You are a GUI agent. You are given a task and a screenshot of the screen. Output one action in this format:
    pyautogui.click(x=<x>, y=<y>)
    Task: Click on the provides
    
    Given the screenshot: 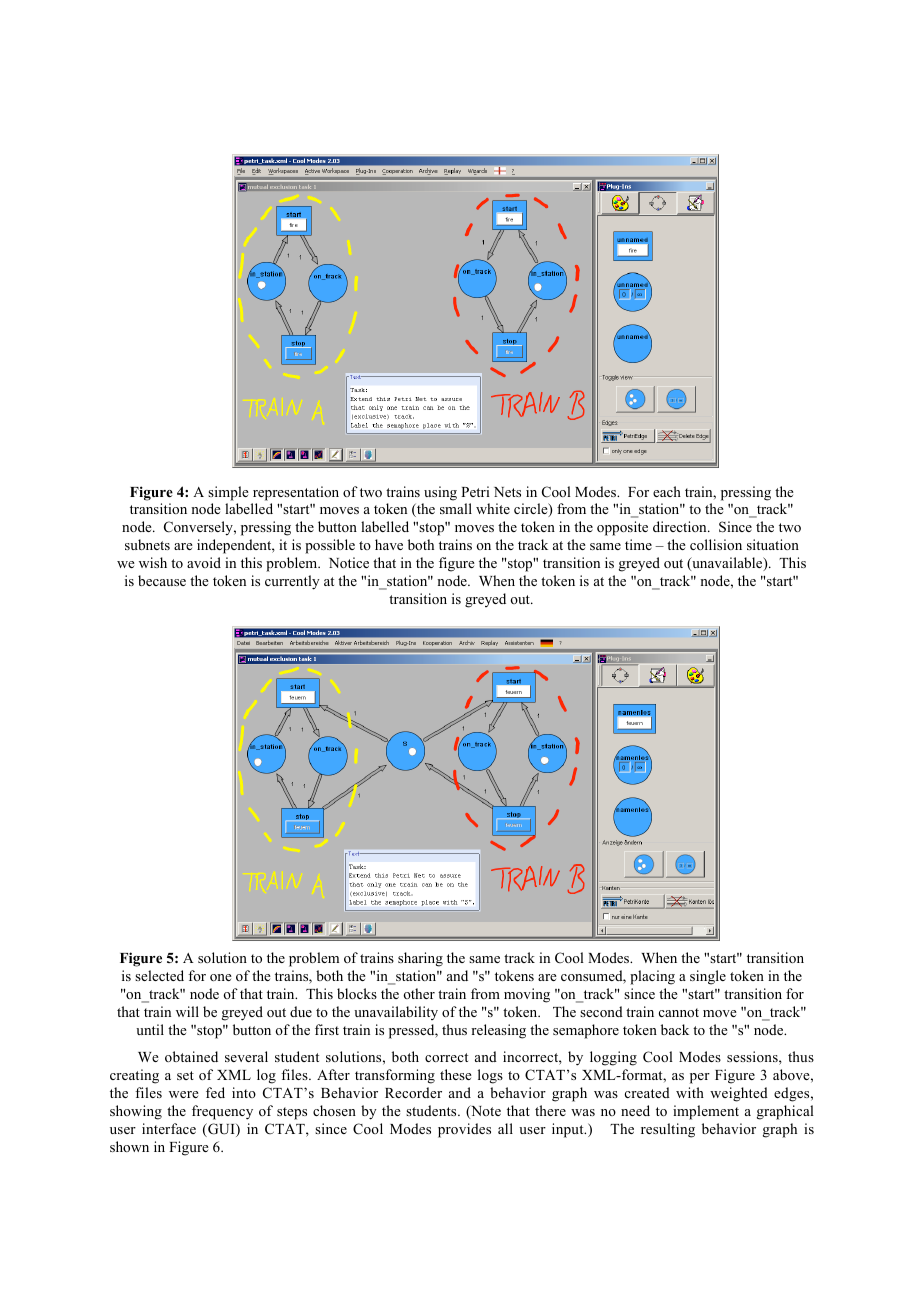 What is the action you would take?
    pyautogui.click(x=464, y=1130)
